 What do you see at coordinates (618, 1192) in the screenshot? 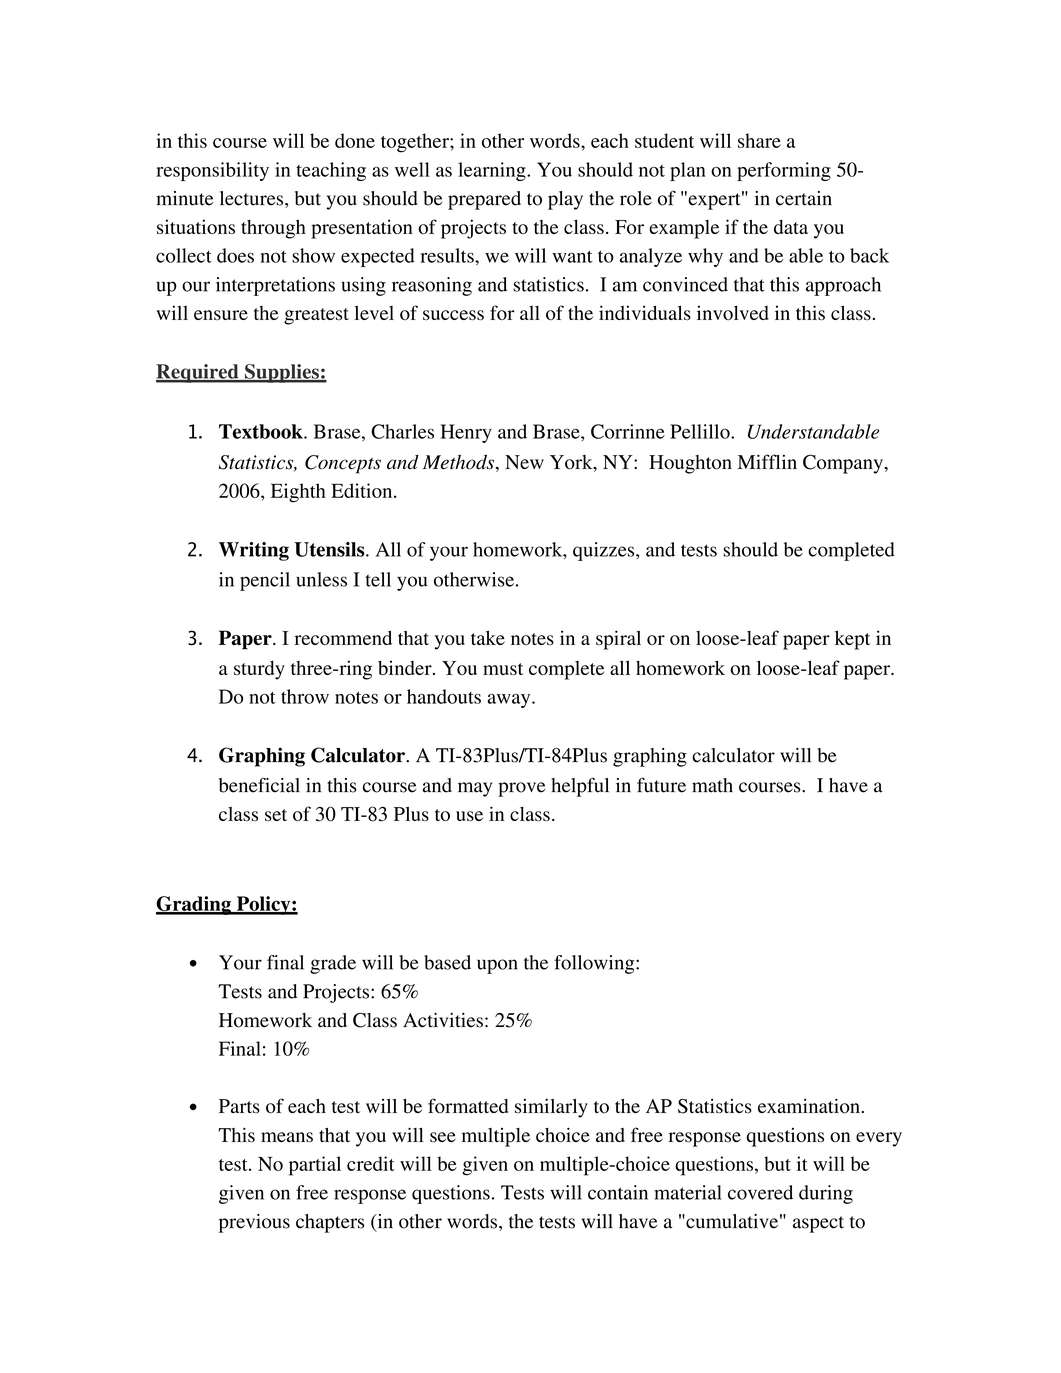
I see `contain` at bounding box center [618, 1192].
